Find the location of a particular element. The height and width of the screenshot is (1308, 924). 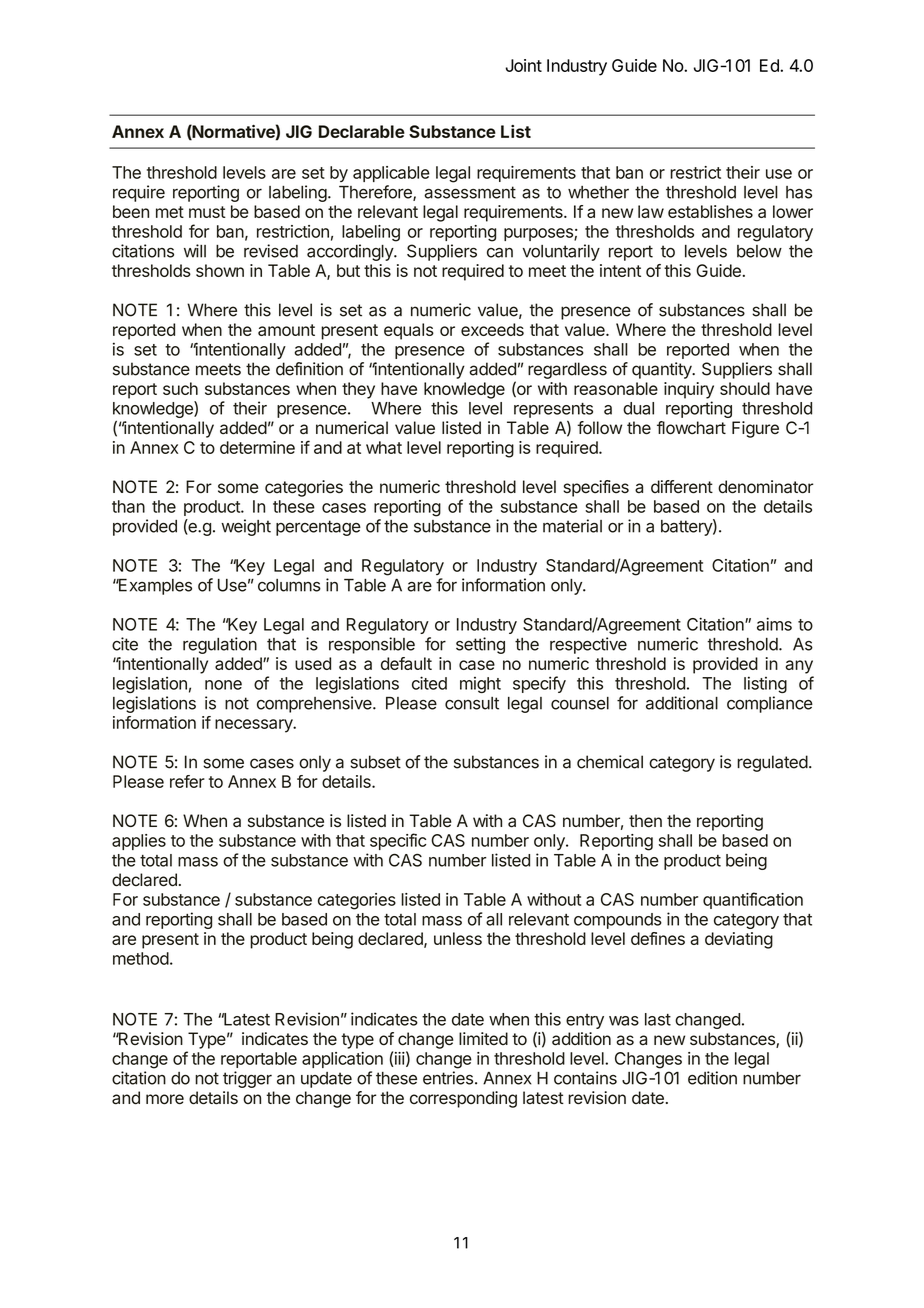

setting is located at coordinates (480, 645).
